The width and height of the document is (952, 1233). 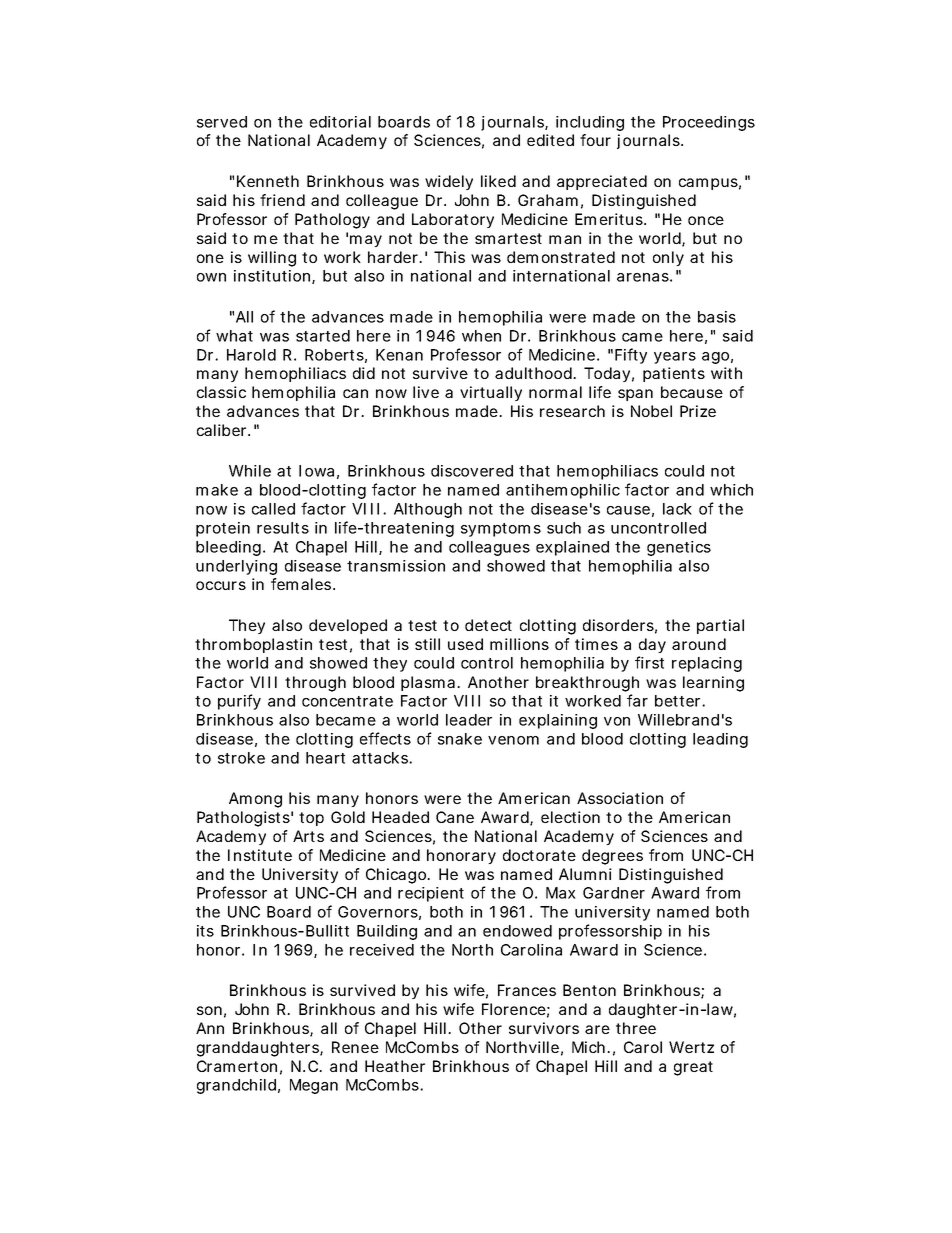 I want to click on widely, so click(x=449, y=182).
